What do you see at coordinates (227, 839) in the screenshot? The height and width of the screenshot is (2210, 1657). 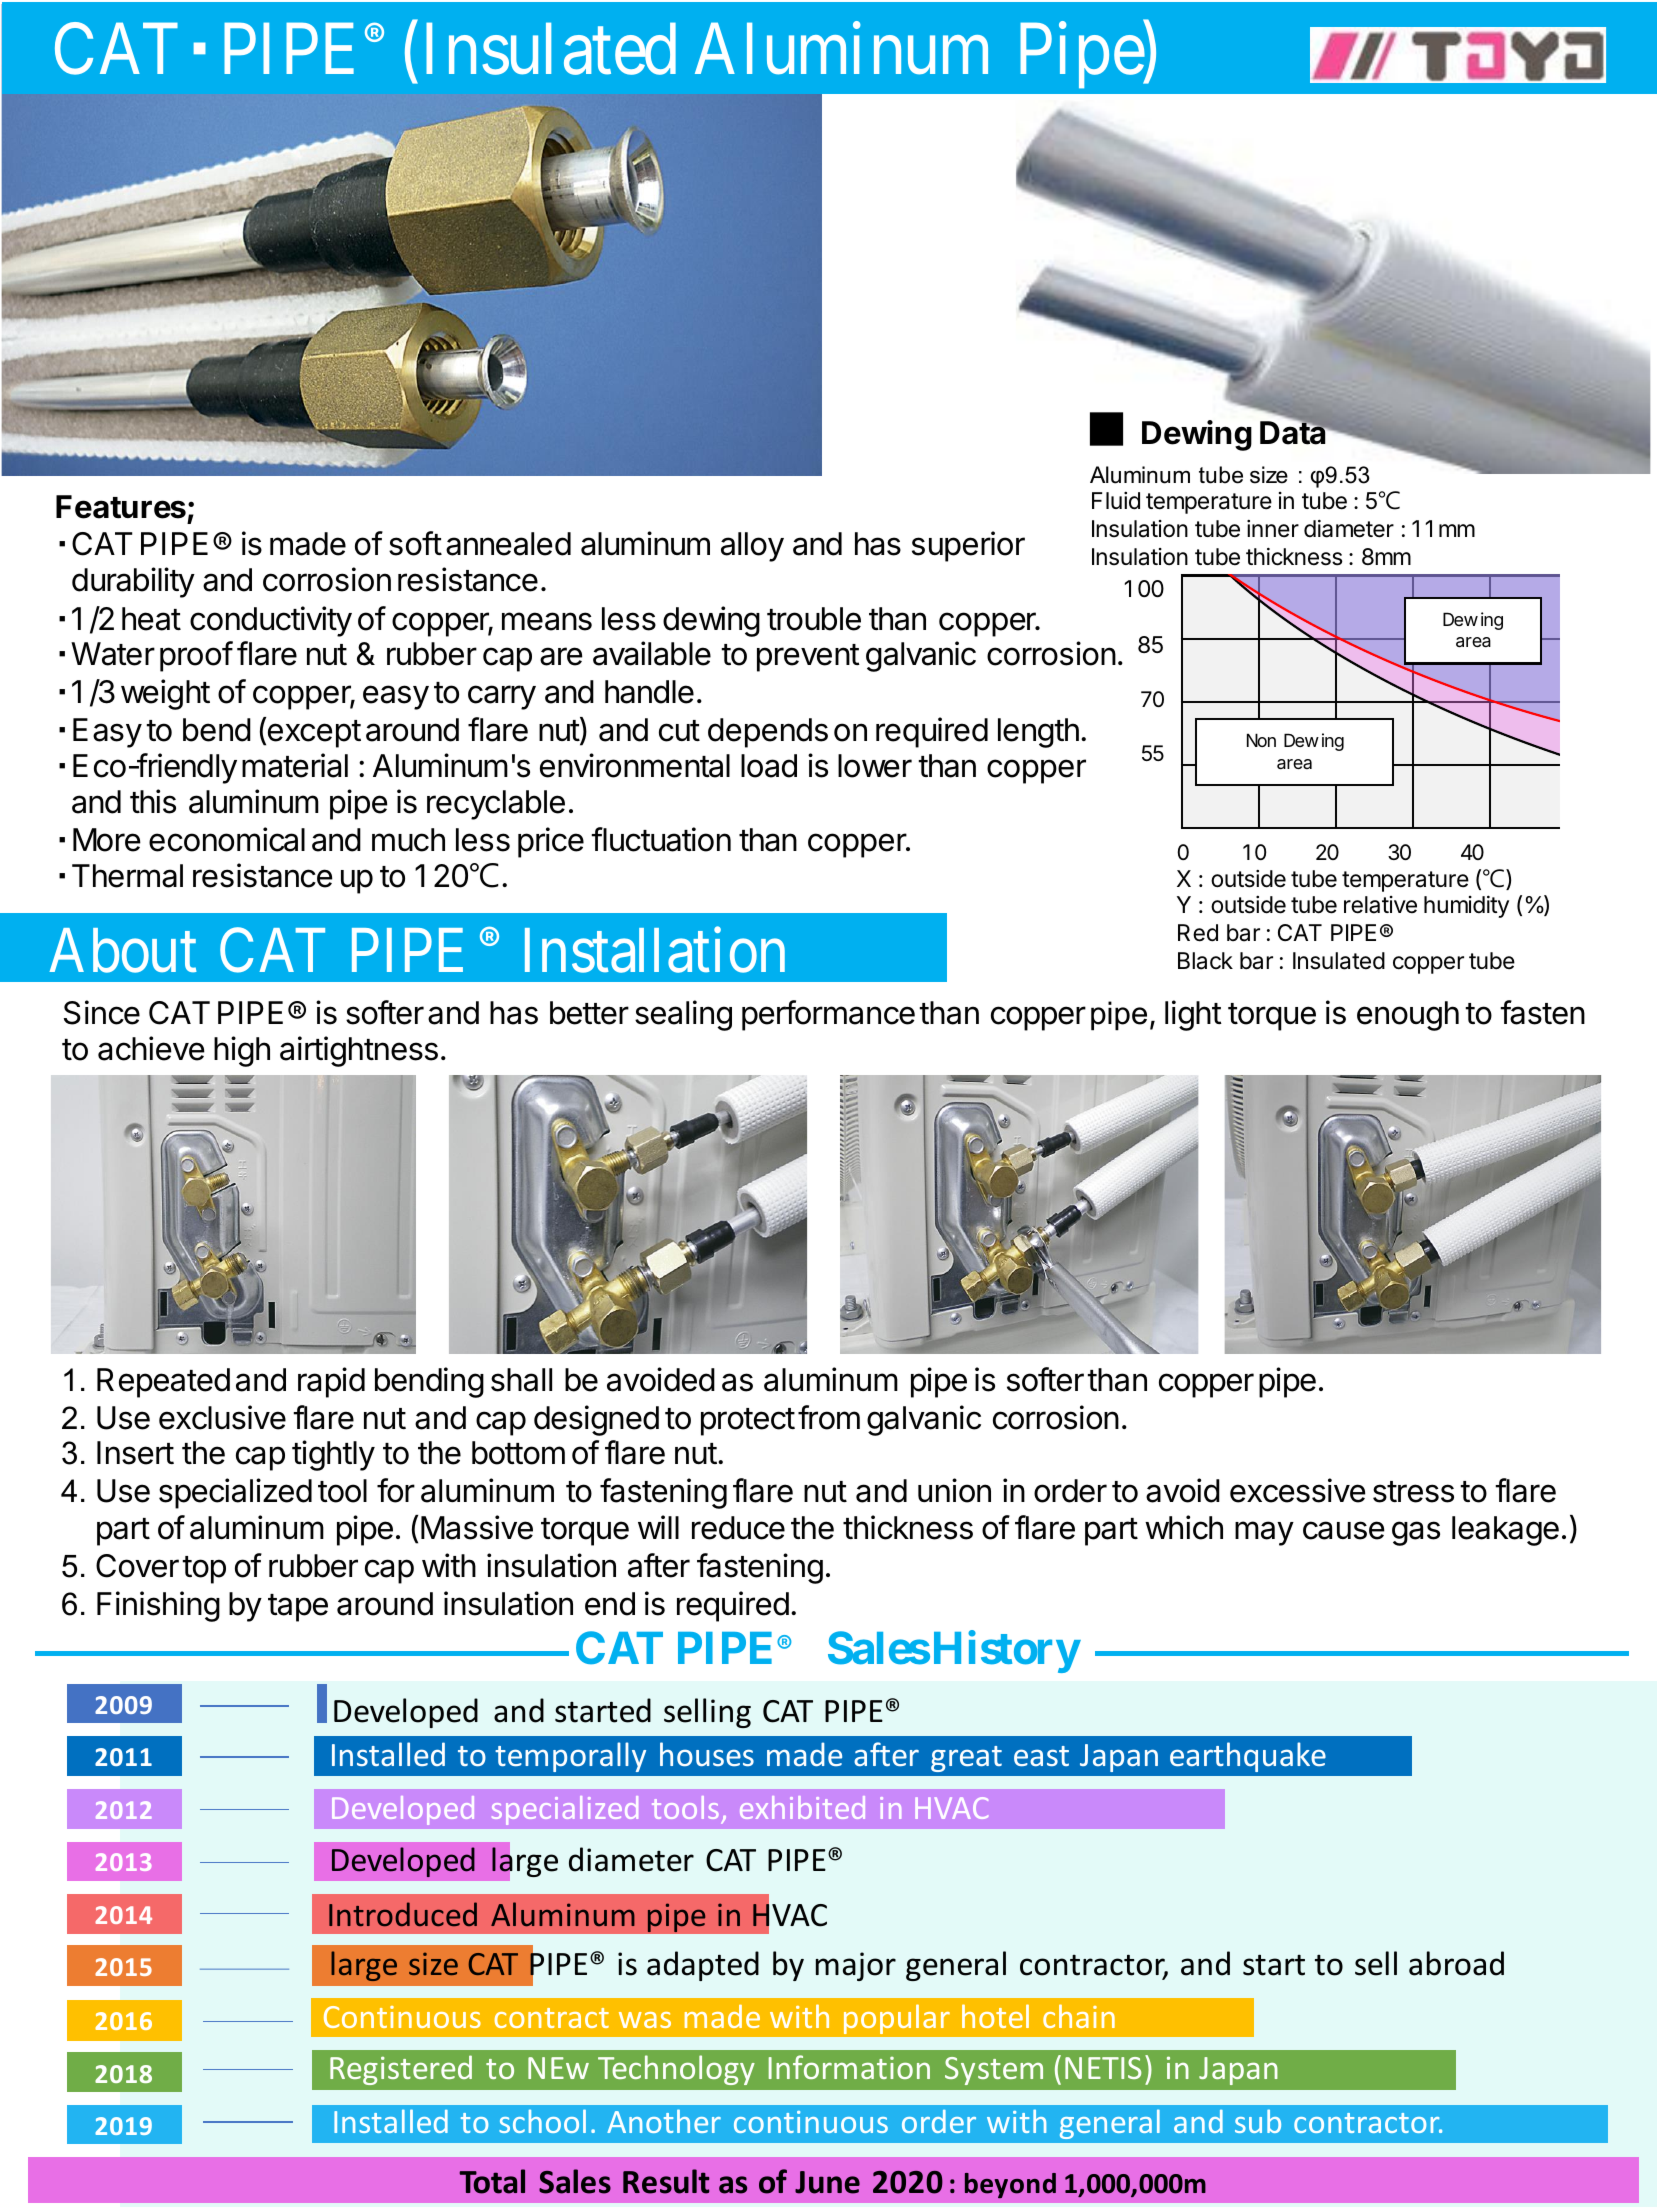 I see `economical` at bounding box center [227, 839].
